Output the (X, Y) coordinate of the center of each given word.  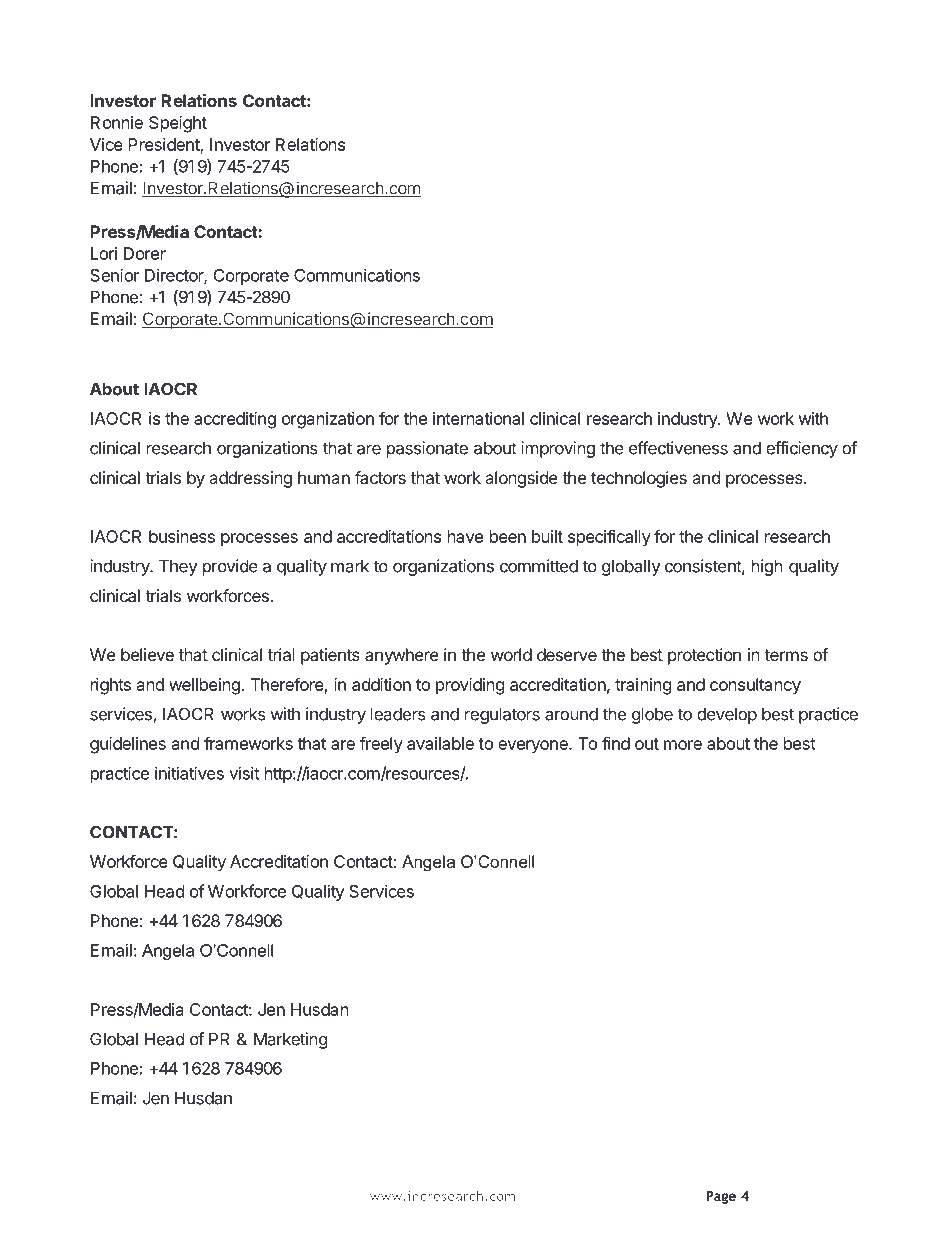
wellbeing (204, 686)
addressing (250, 479)
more (683, 745)
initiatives (189, 773)
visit (244, 773)
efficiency (802, 449)
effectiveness (678, 448)
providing (470, 686)
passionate (427, 449)
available (440, 743)
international (478, 418)
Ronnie (117, 122)
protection (704, 656)
